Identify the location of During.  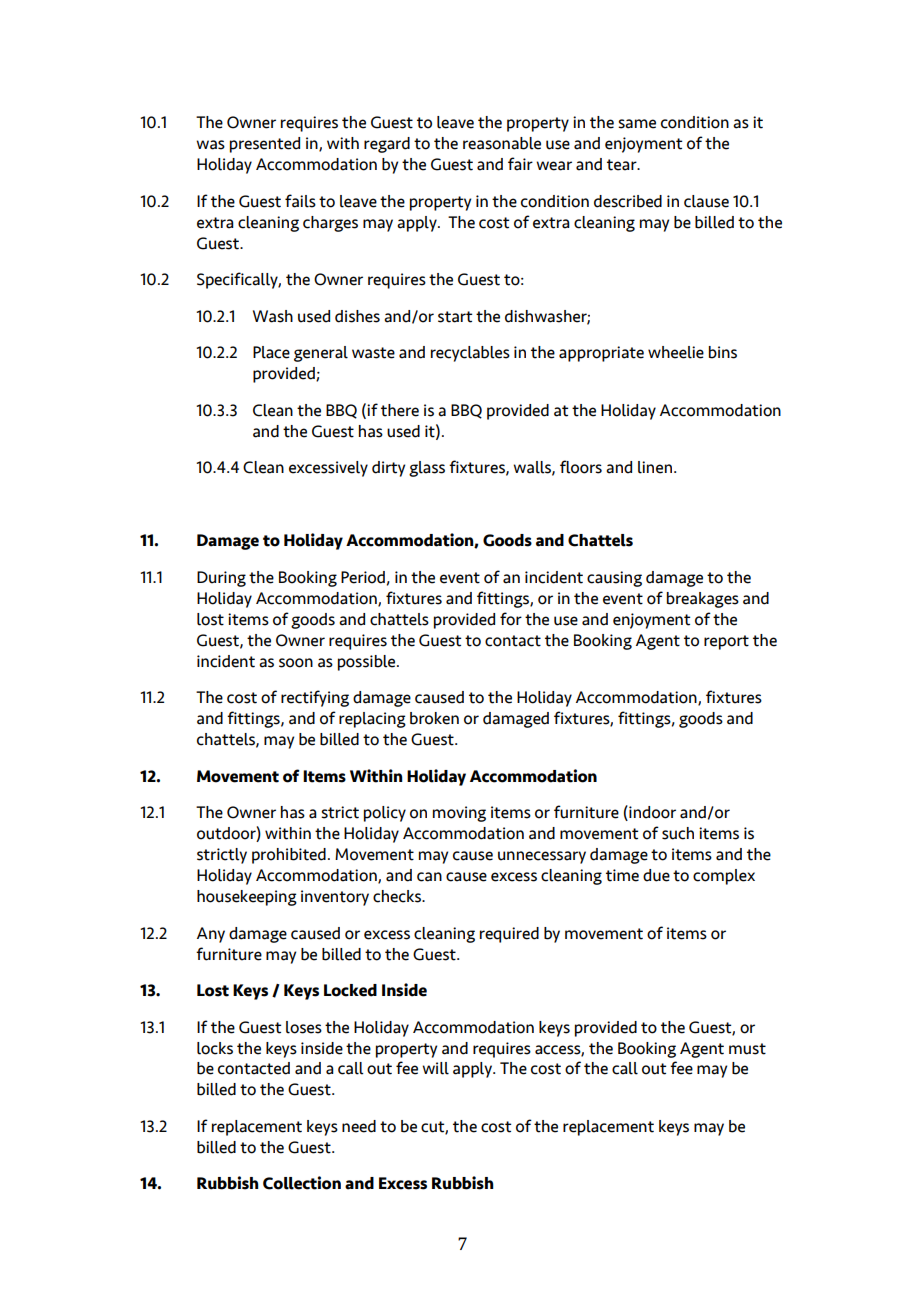
(221, 579).
